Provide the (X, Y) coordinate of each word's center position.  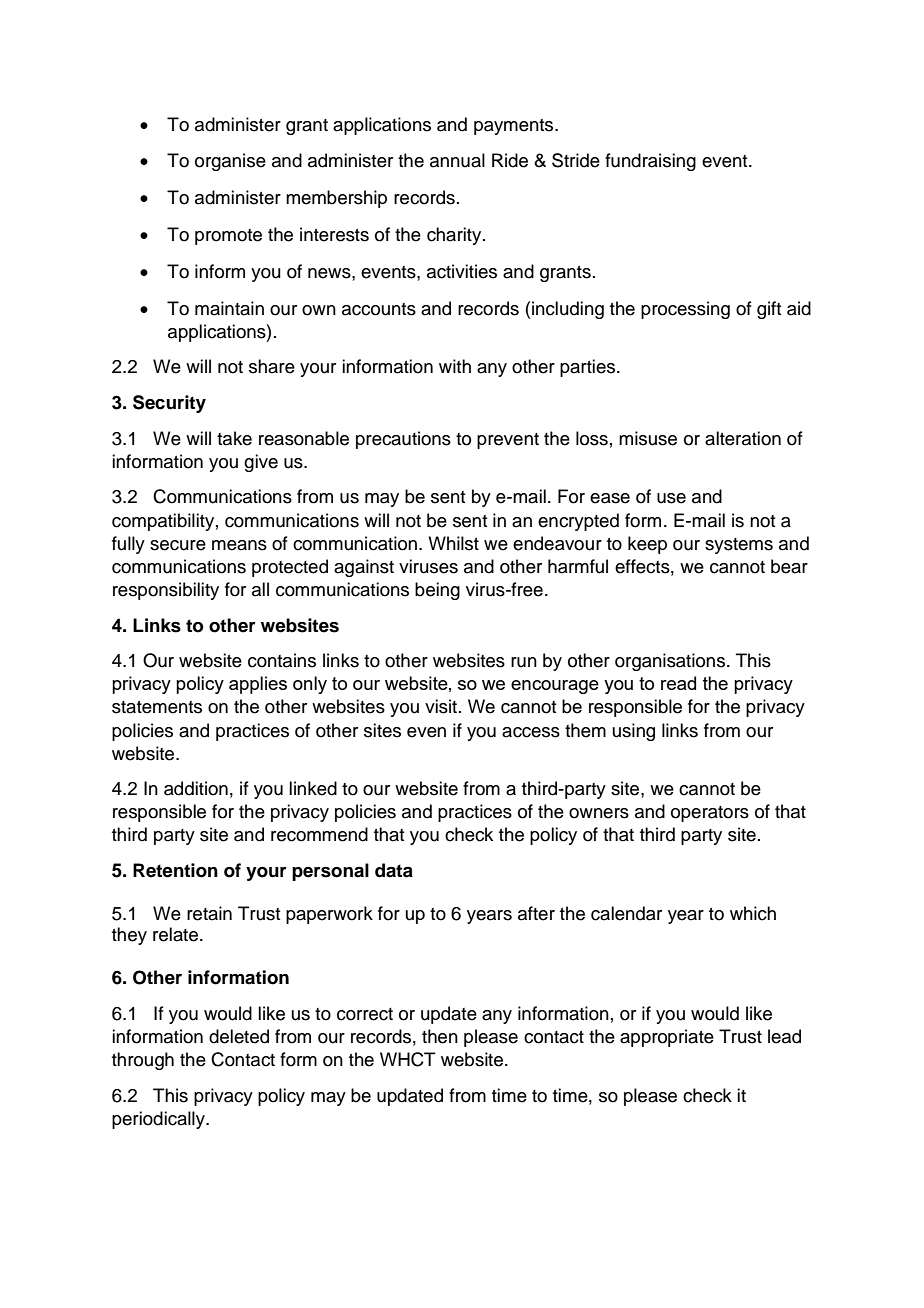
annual (457, 160)
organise (230, 162)
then (440, 1036)
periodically (159, 1120)
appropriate (667, 1038)
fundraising (650, 162)
